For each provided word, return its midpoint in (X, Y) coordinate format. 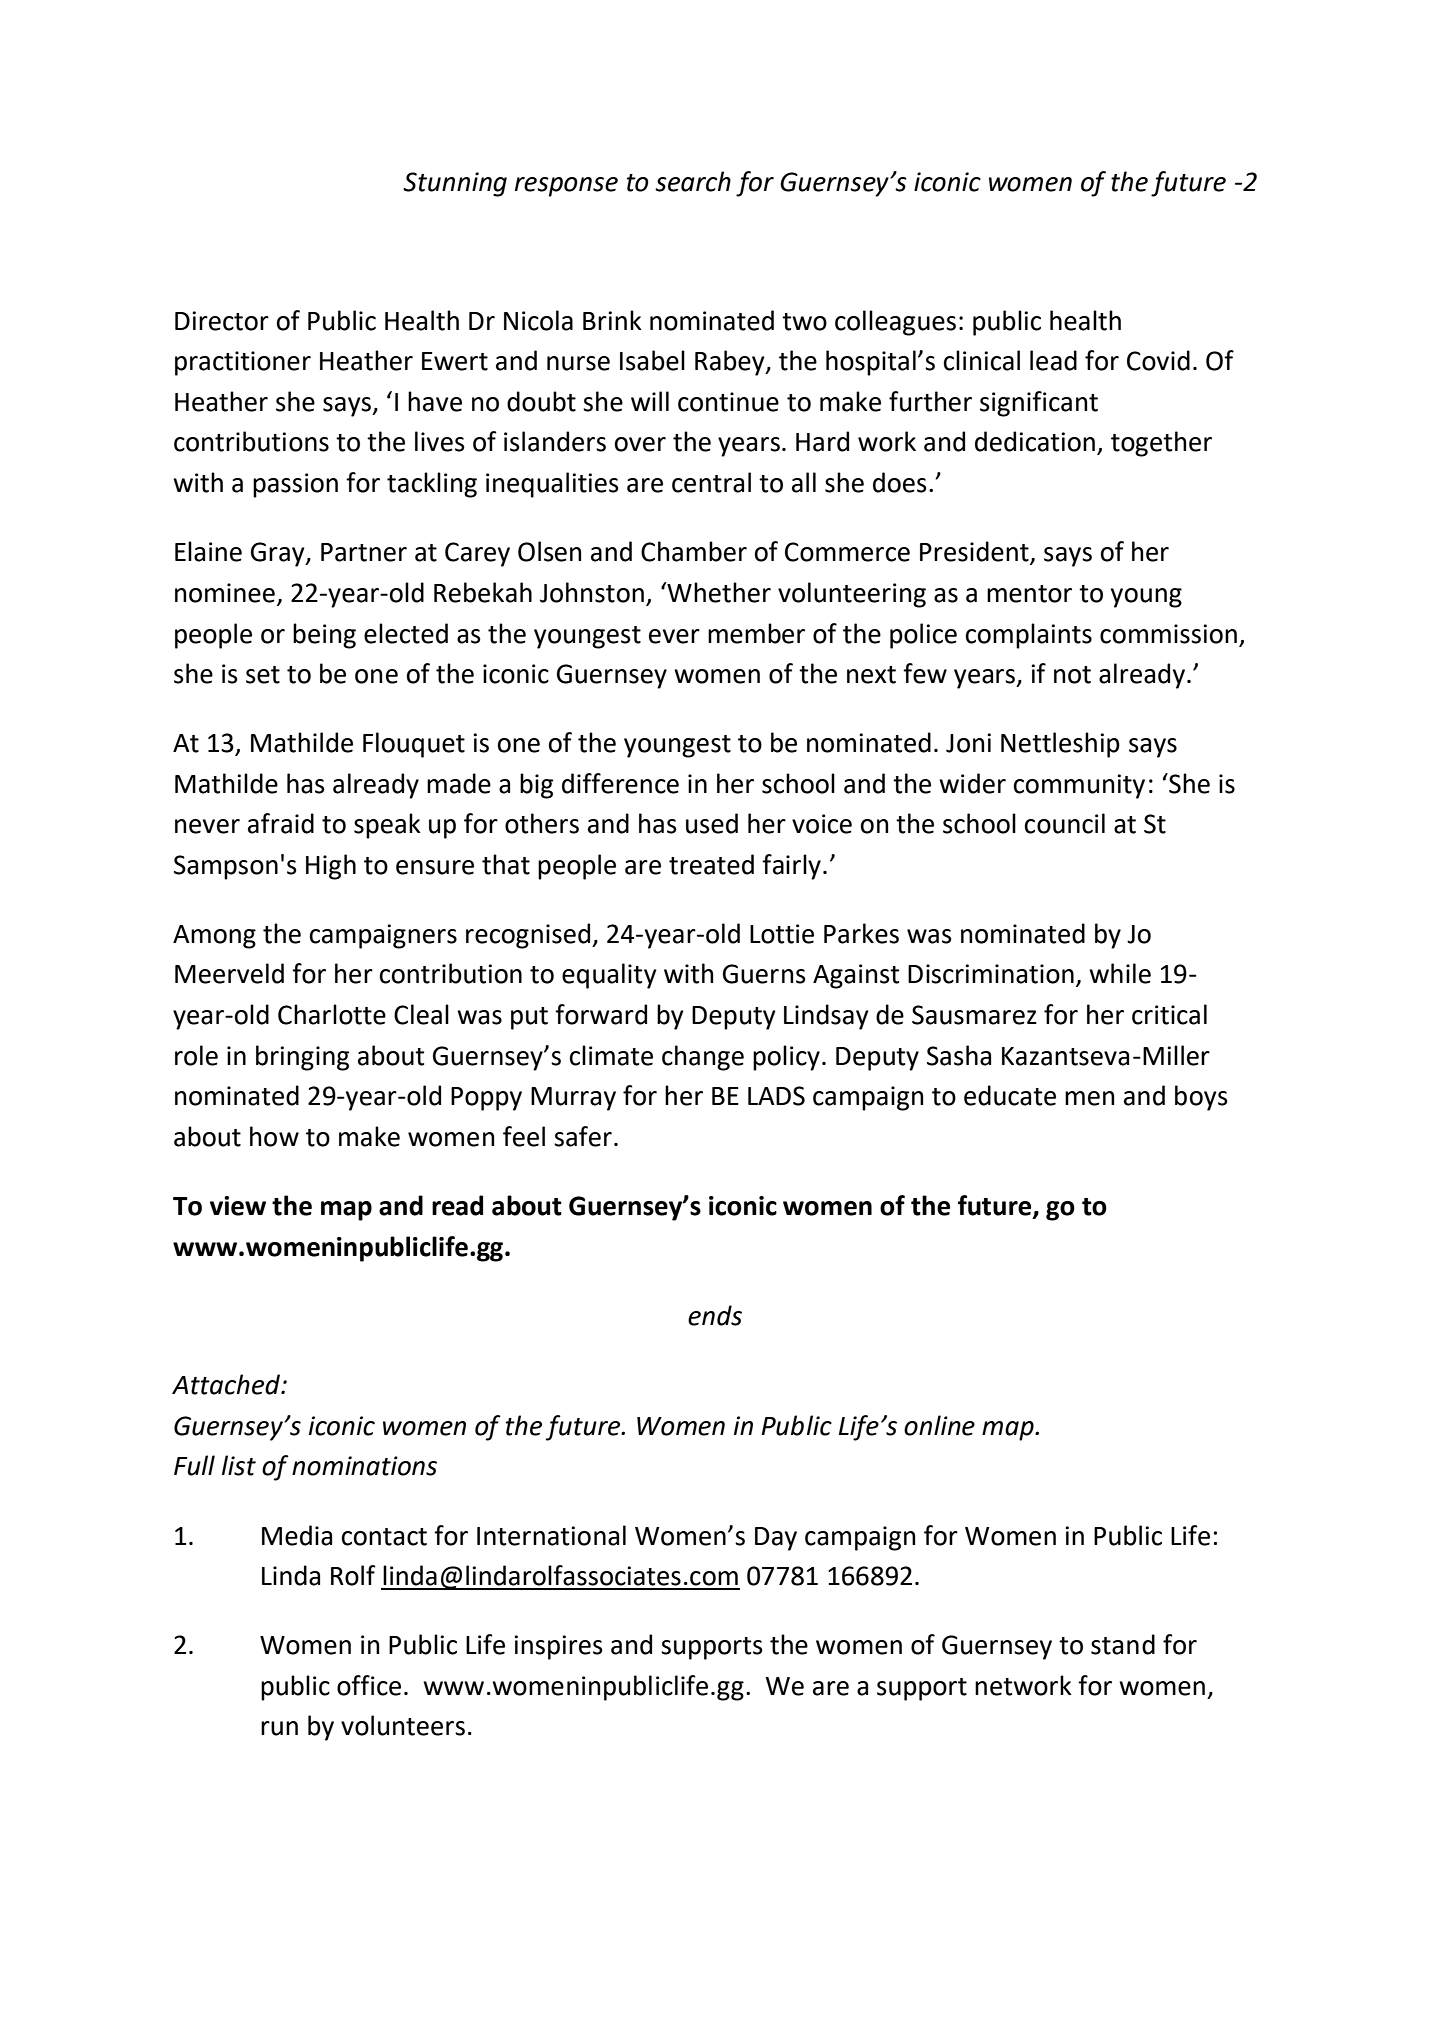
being (324, 636)
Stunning (455, 184)
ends (715, 1315)
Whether (718, 592)
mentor (1029, 594)
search (693, 181)
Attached (227, 1384)
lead (1053, 360)
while (1120, 973)
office (369, 1685)
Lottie (782, 934)
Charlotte (332, 1014)
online (939, 1425)
